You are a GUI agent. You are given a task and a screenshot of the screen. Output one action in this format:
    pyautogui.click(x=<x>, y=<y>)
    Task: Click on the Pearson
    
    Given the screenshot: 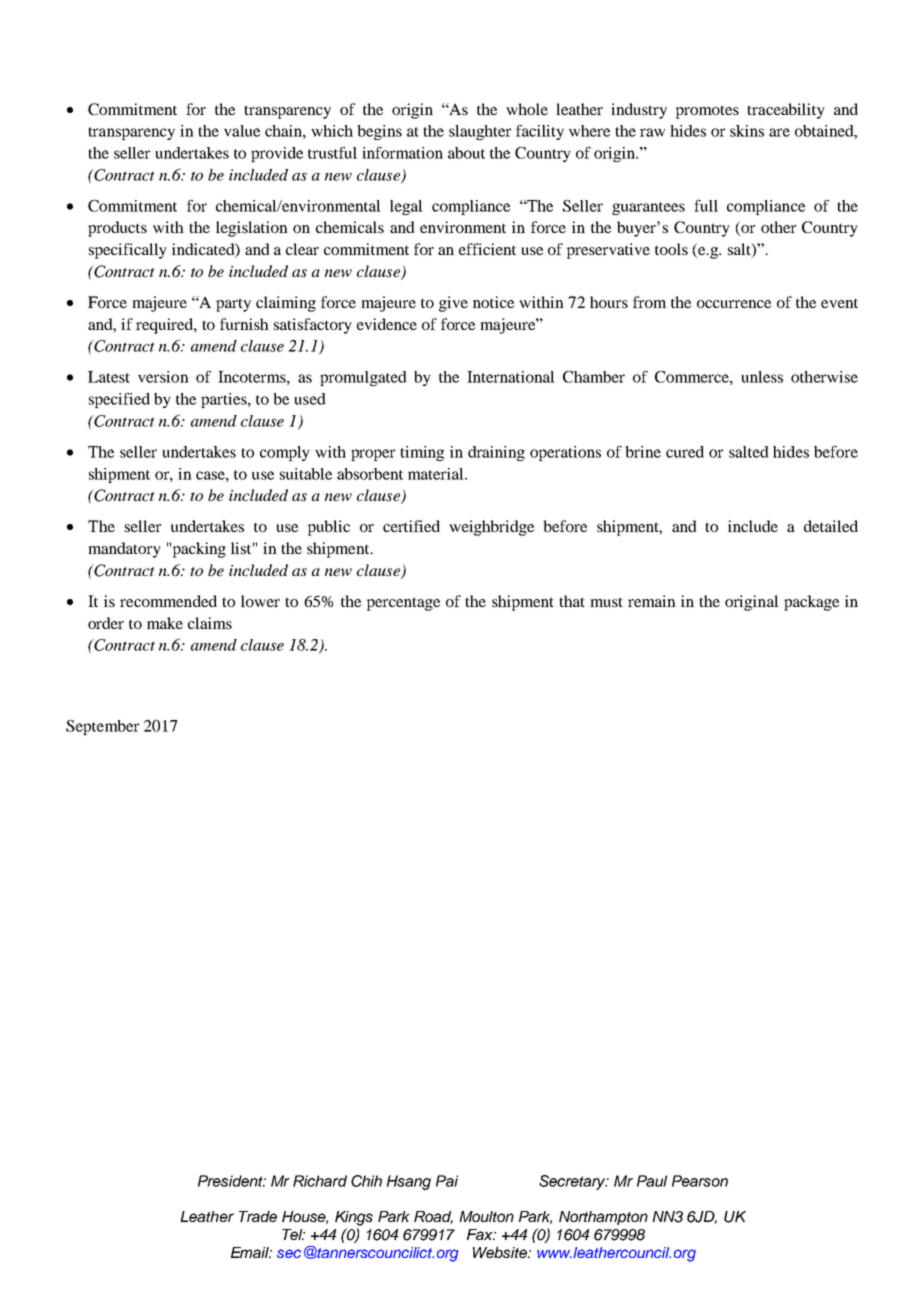 What is the action you would take?
    pyautogui.click(x=700, y=1181)
